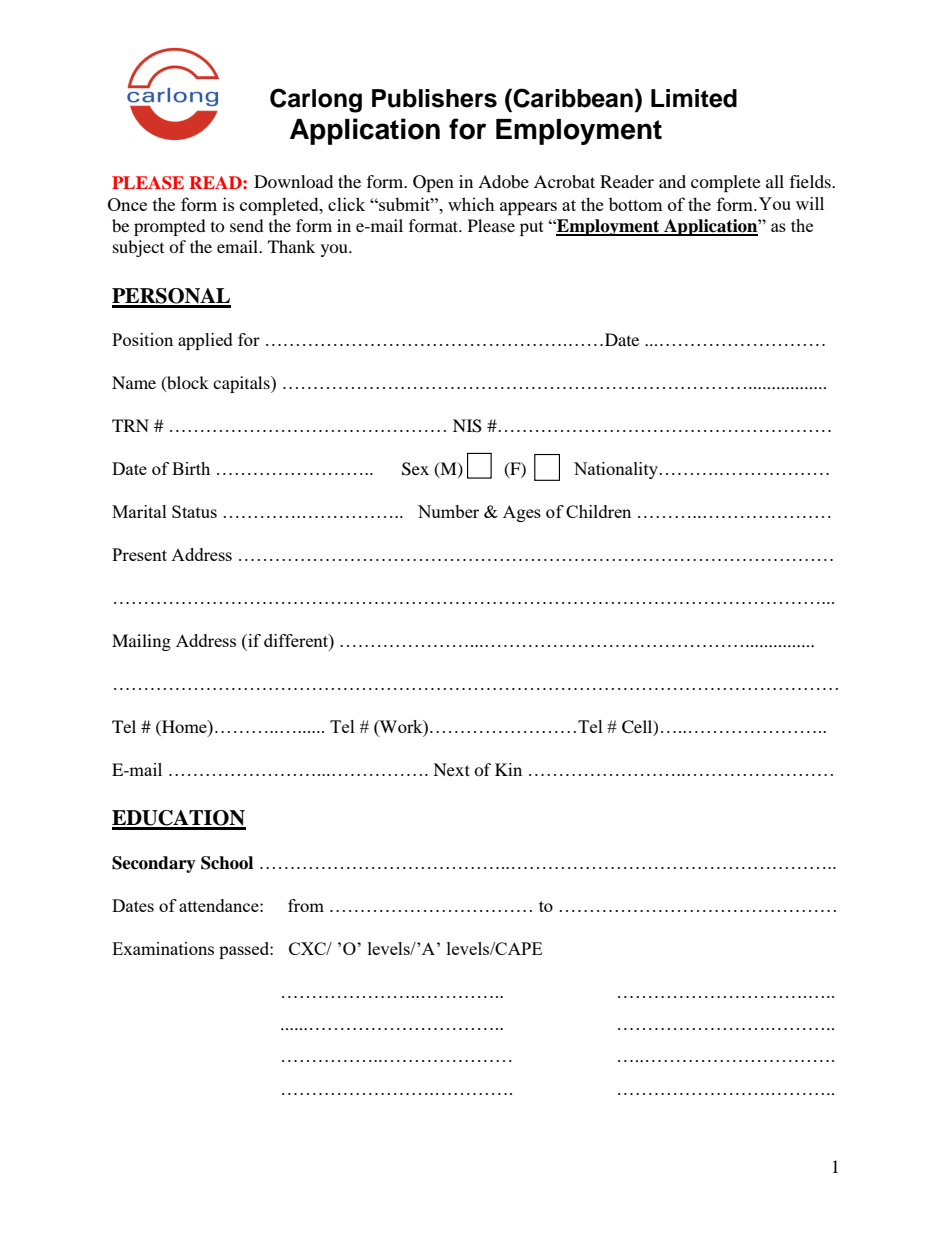 The height and width of the screenshot is (1233, 952). What do you see at coordinates (451, 769) in the screenshot?
I see `Next` at bounding box center [451, 769].
